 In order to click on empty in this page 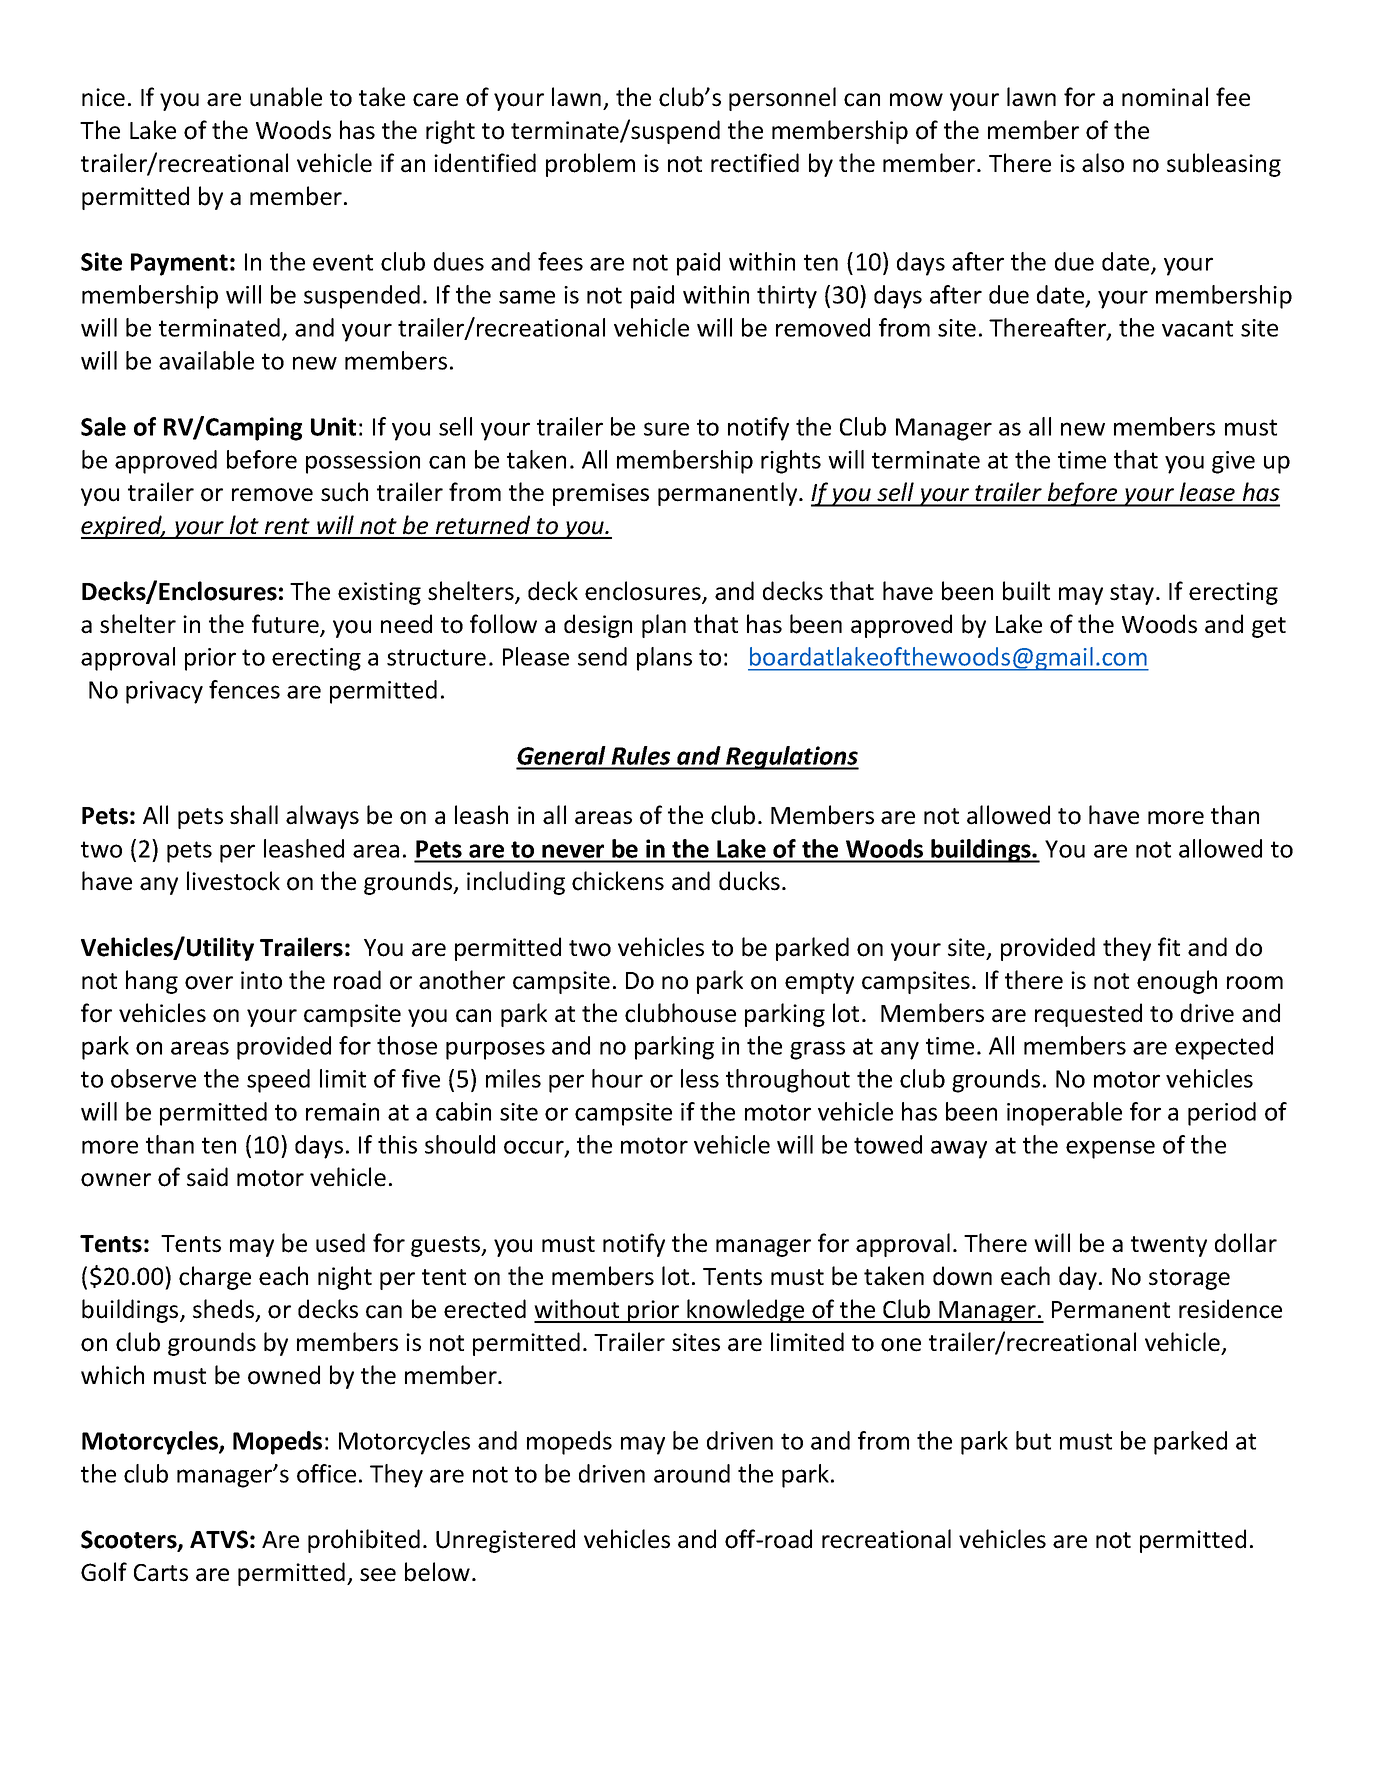, I will do `click(819, 983)`.
